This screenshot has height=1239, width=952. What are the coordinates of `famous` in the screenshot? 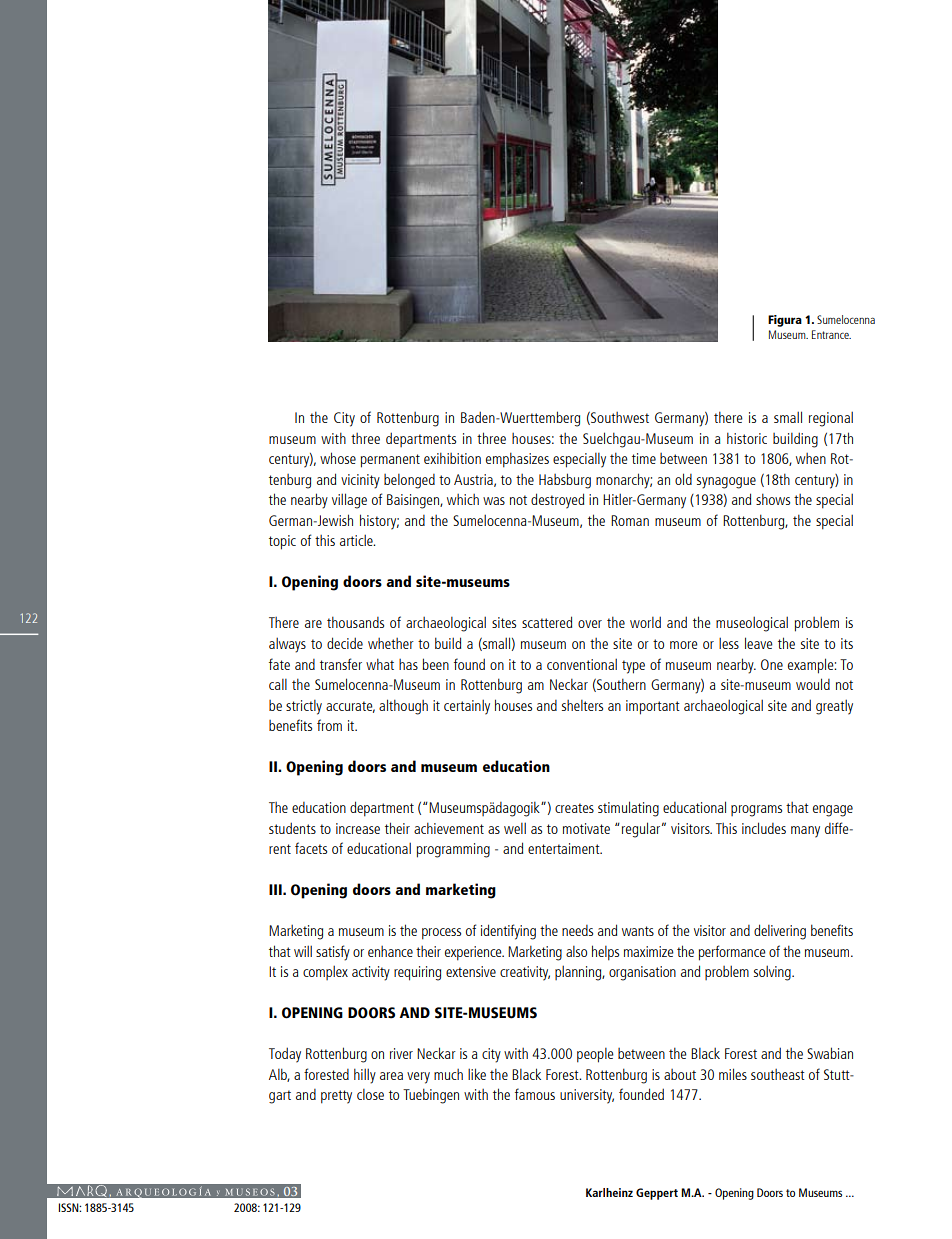 It's located at (535, 1094).
